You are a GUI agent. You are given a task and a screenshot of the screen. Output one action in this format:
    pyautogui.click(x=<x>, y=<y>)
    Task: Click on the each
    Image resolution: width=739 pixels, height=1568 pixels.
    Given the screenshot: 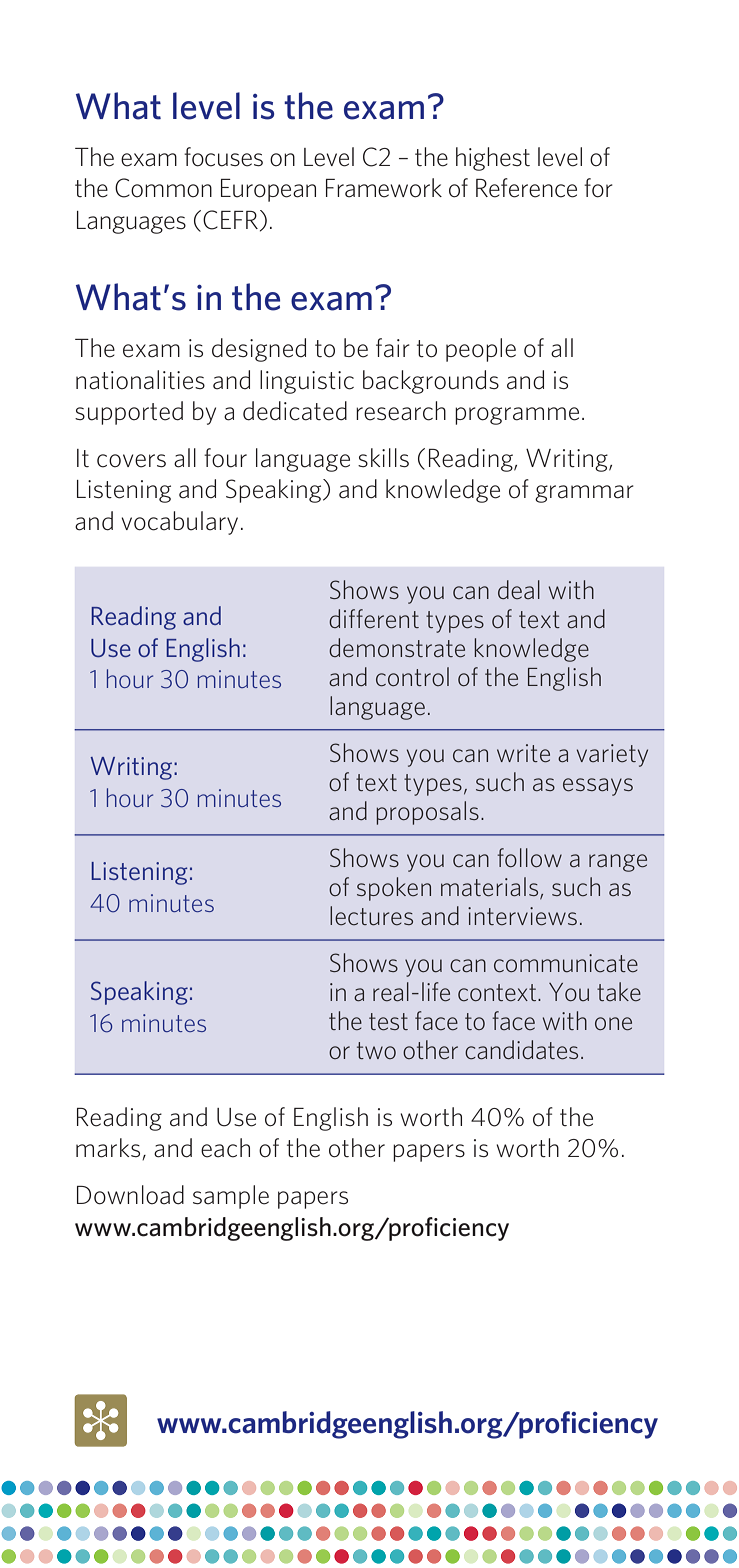 What is the action you would take?
    pyautogui.click(x=225, y=1148)
